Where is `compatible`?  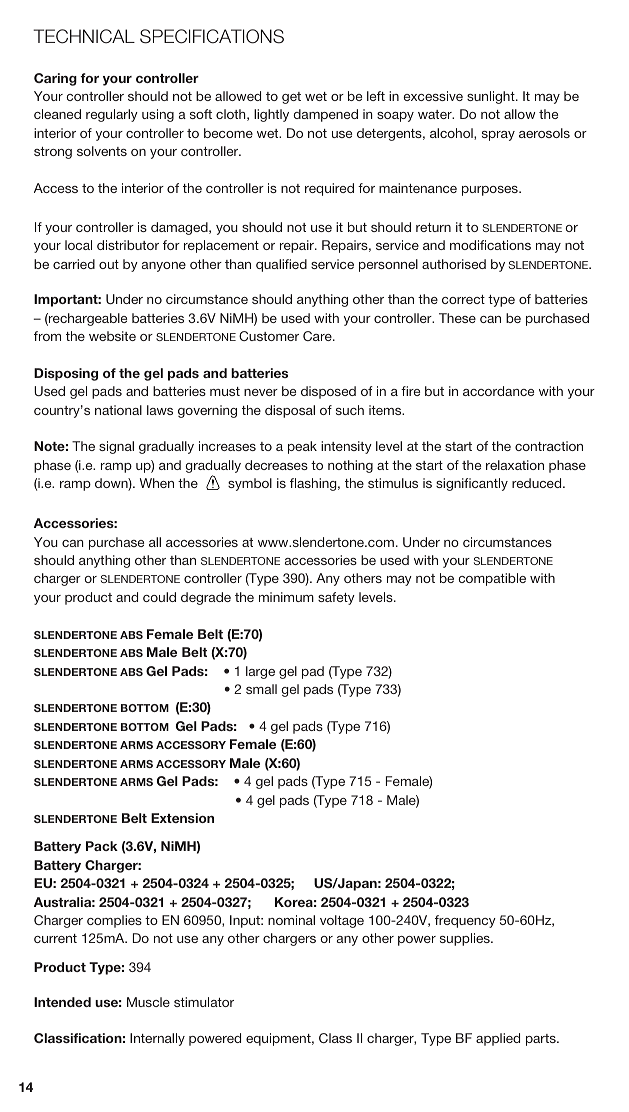
compatible is located at coordinates (492, 579).
